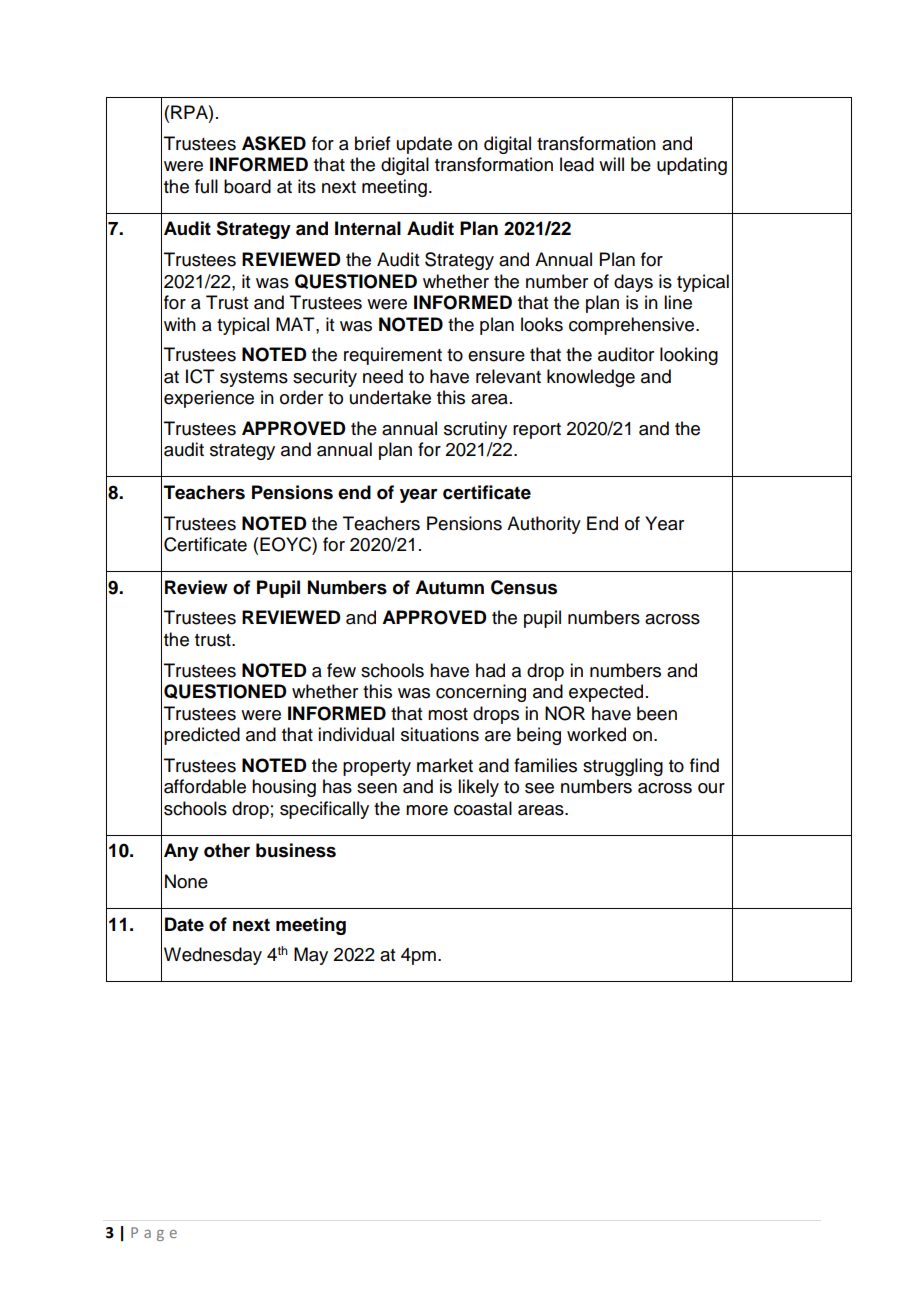 The image size is (924, 1308). What do you see at coordinates (591, 378) in the document?
I see `knowledge` at bounding box center [591, 378].
